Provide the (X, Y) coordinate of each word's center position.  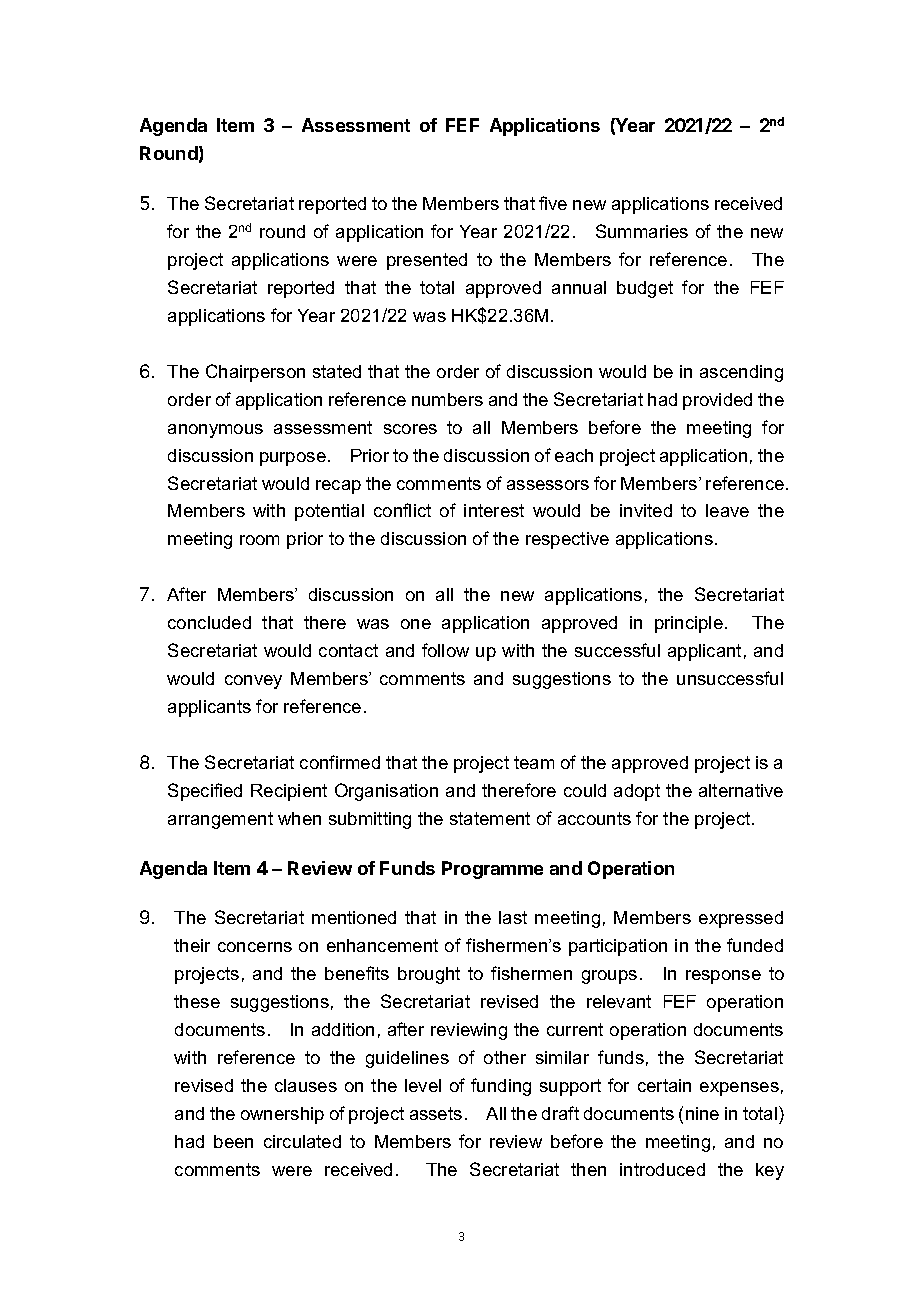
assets (436, 1113)
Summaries (642, 231)
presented (427, 261)
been (233, 1141)
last (513, 917)
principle (689, 624)
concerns (255, 947)
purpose (293, 459)
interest (494, 510)
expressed (741, 919)
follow (445, 650)
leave (727, 510)
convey (253, 682)
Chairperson (255, 373)
